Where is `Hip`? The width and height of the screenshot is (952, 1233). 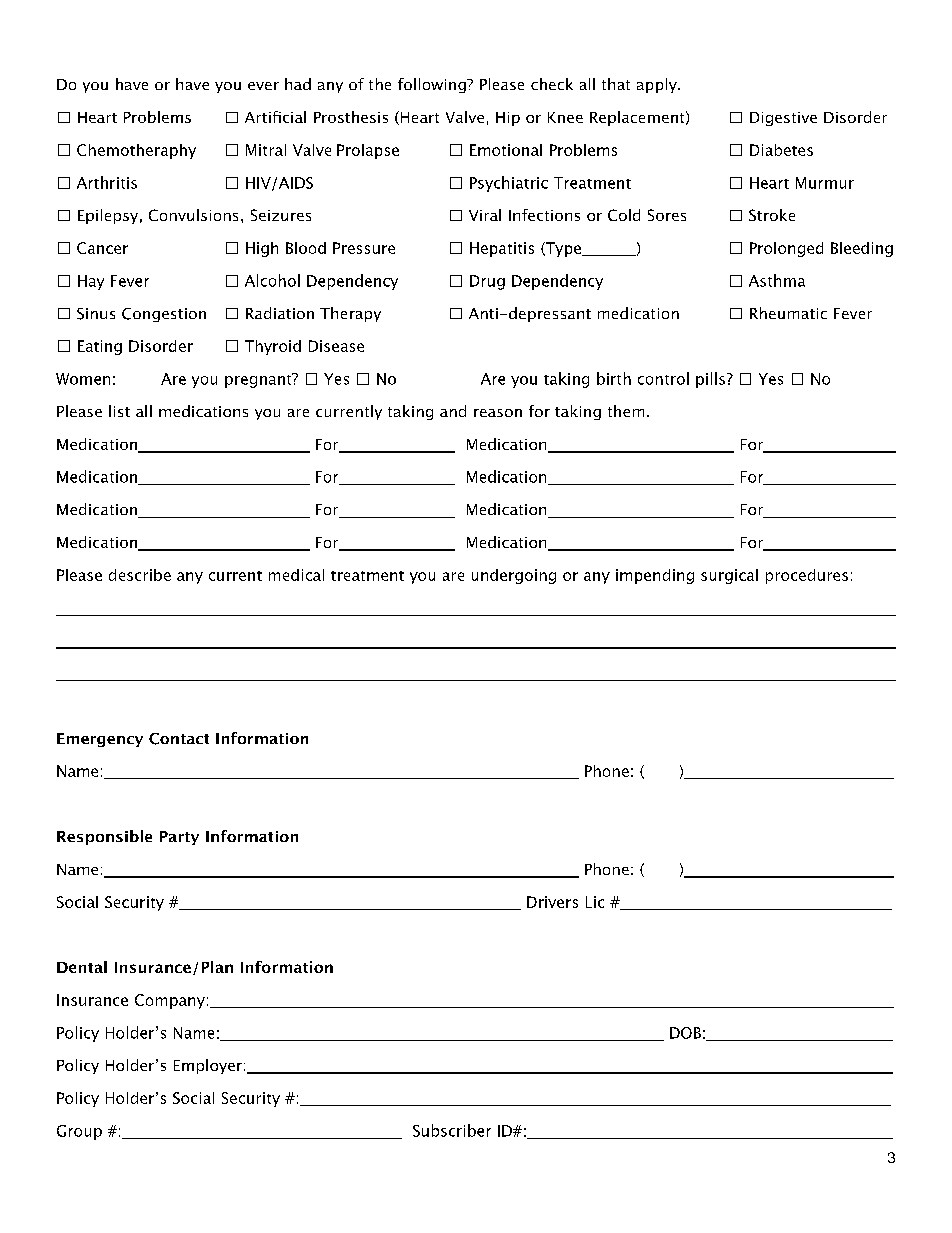 Hip is located at coordinates (508, 119).
